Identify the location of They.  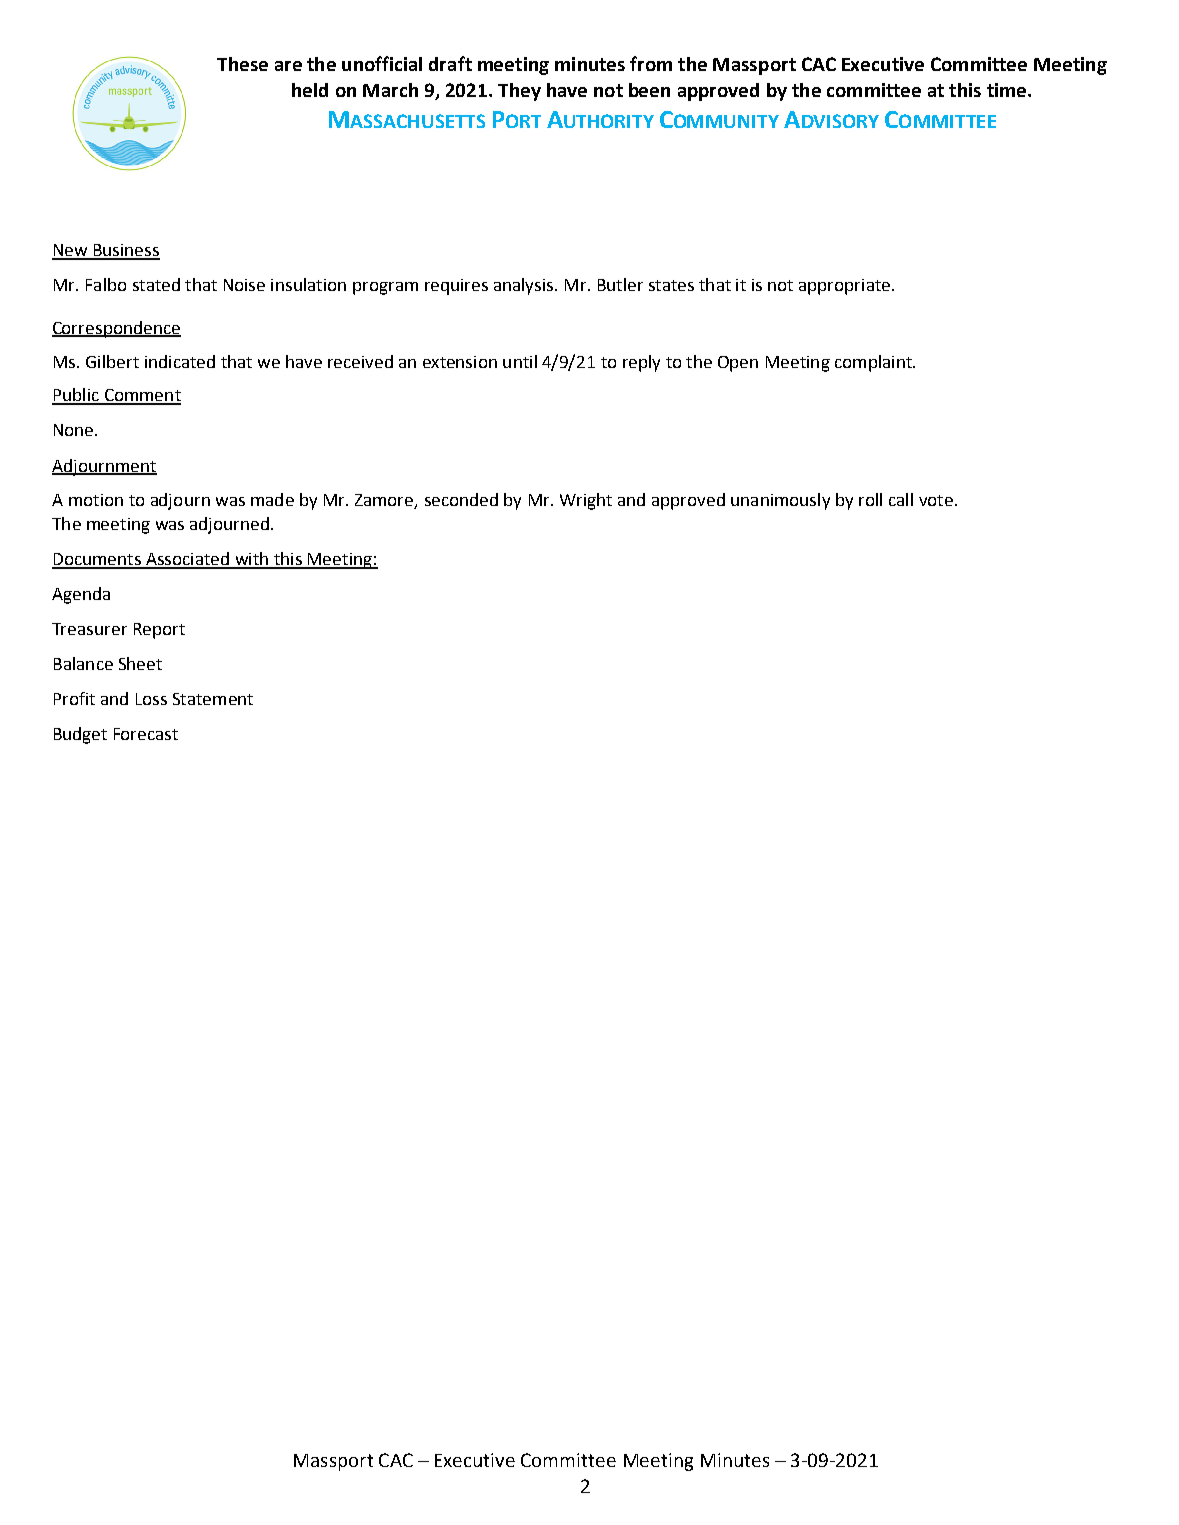
(519, 92).
